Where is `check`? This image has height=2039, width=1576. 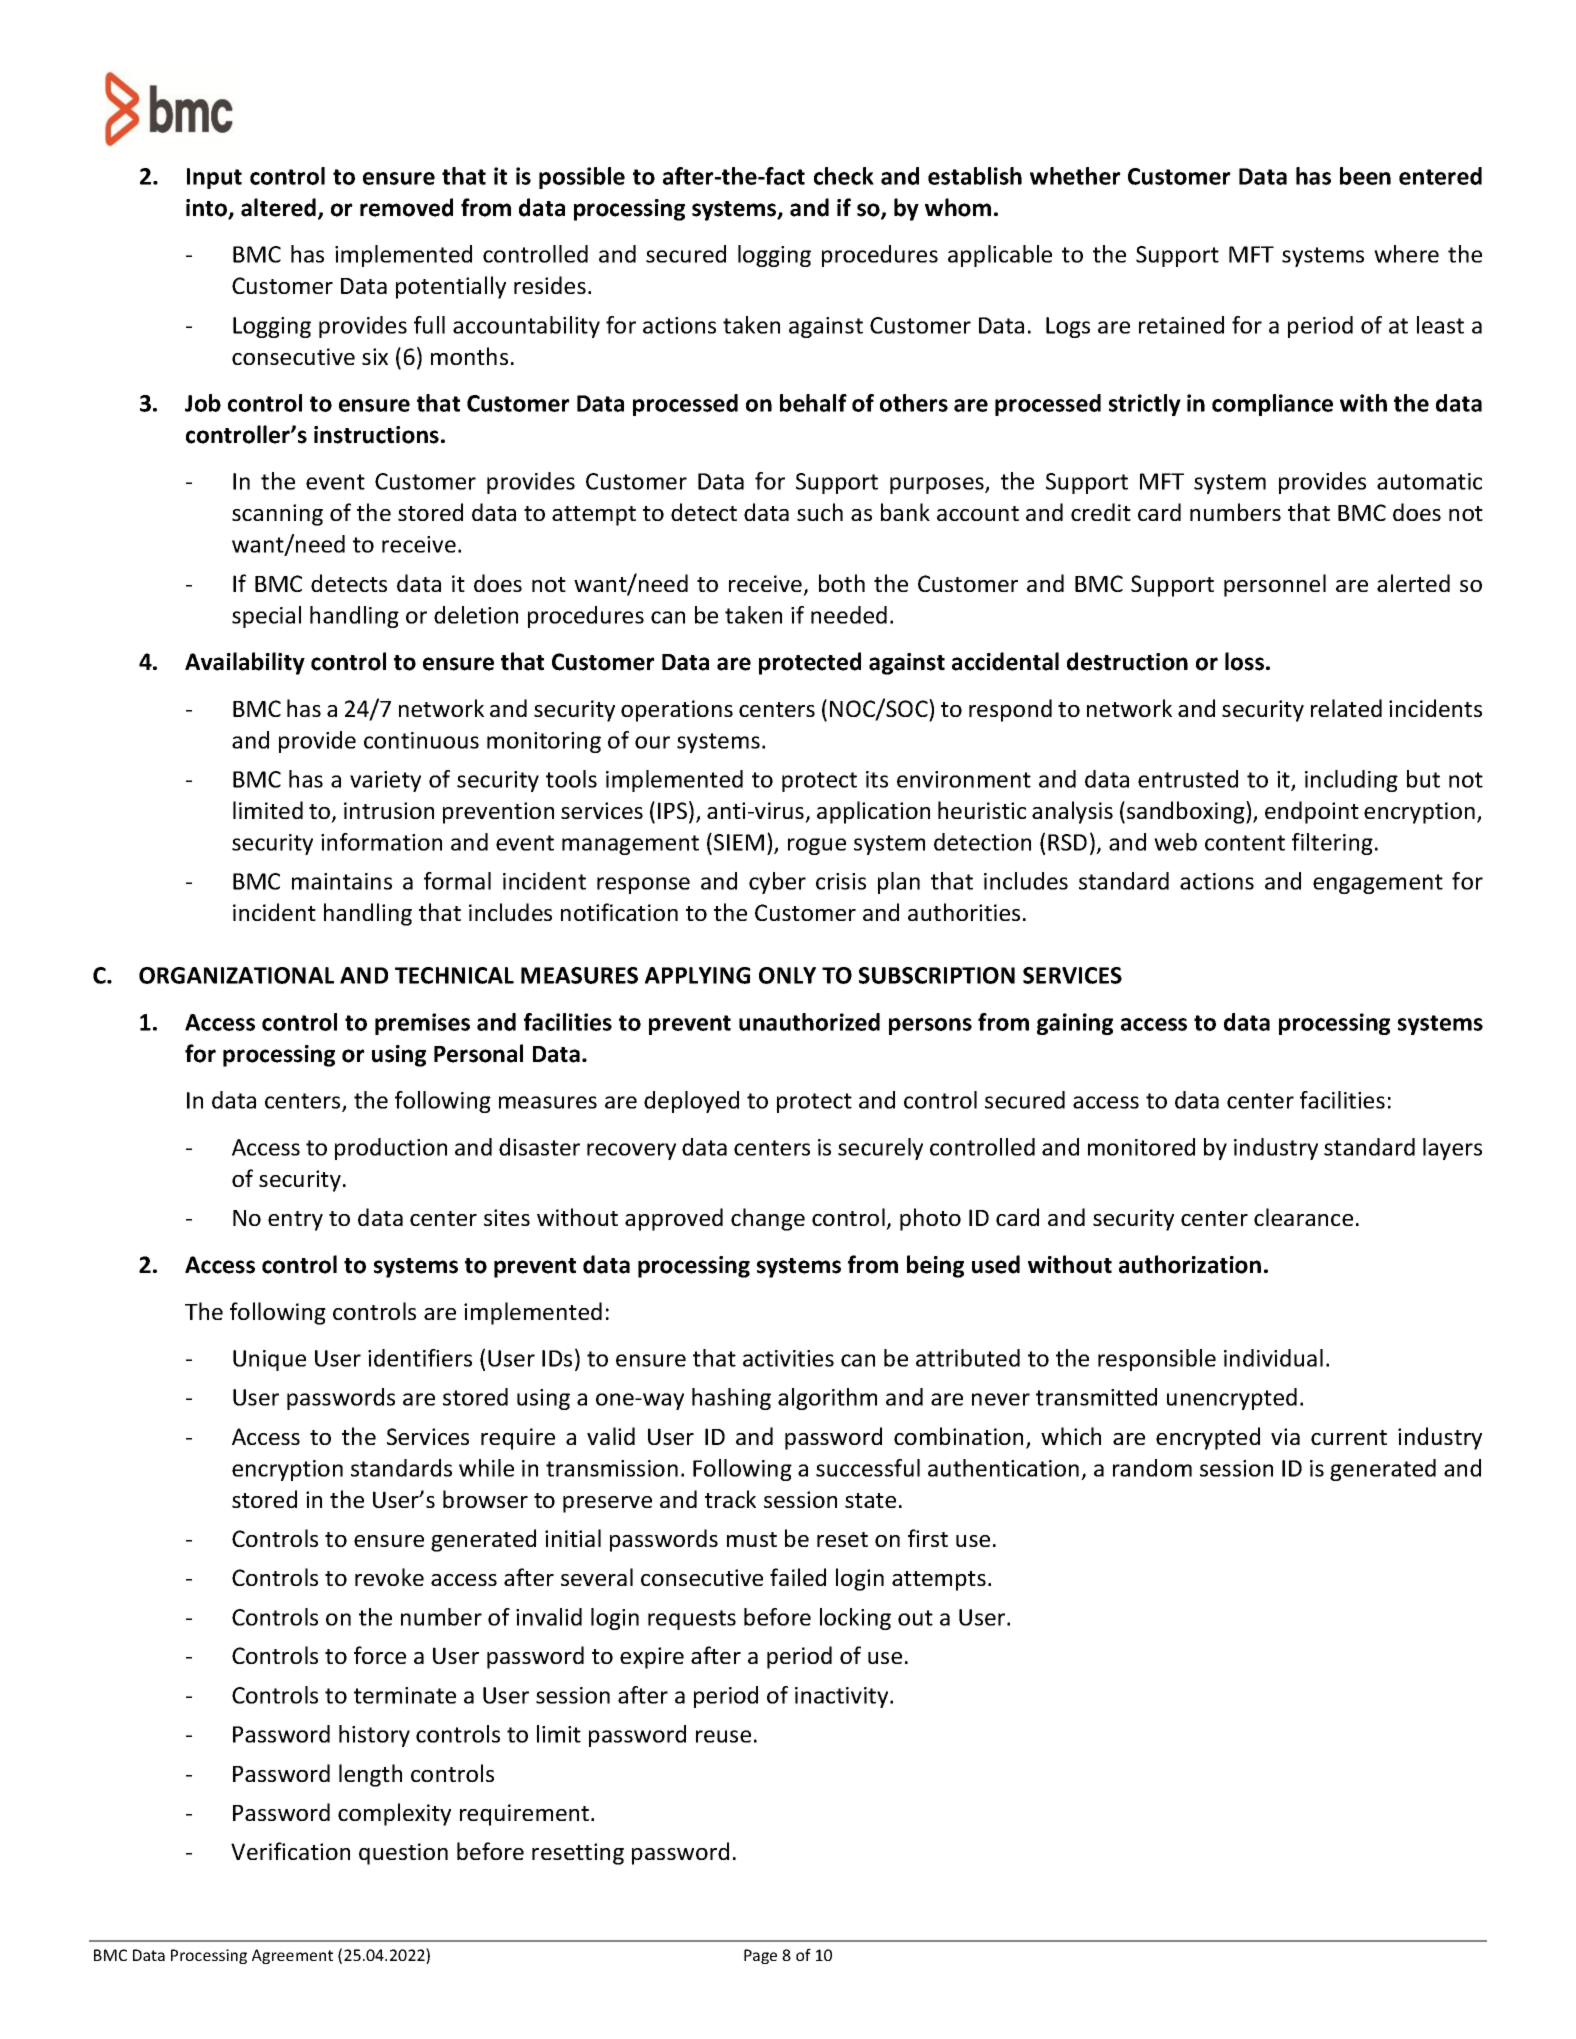 check is located at coordinates (844, 176).
